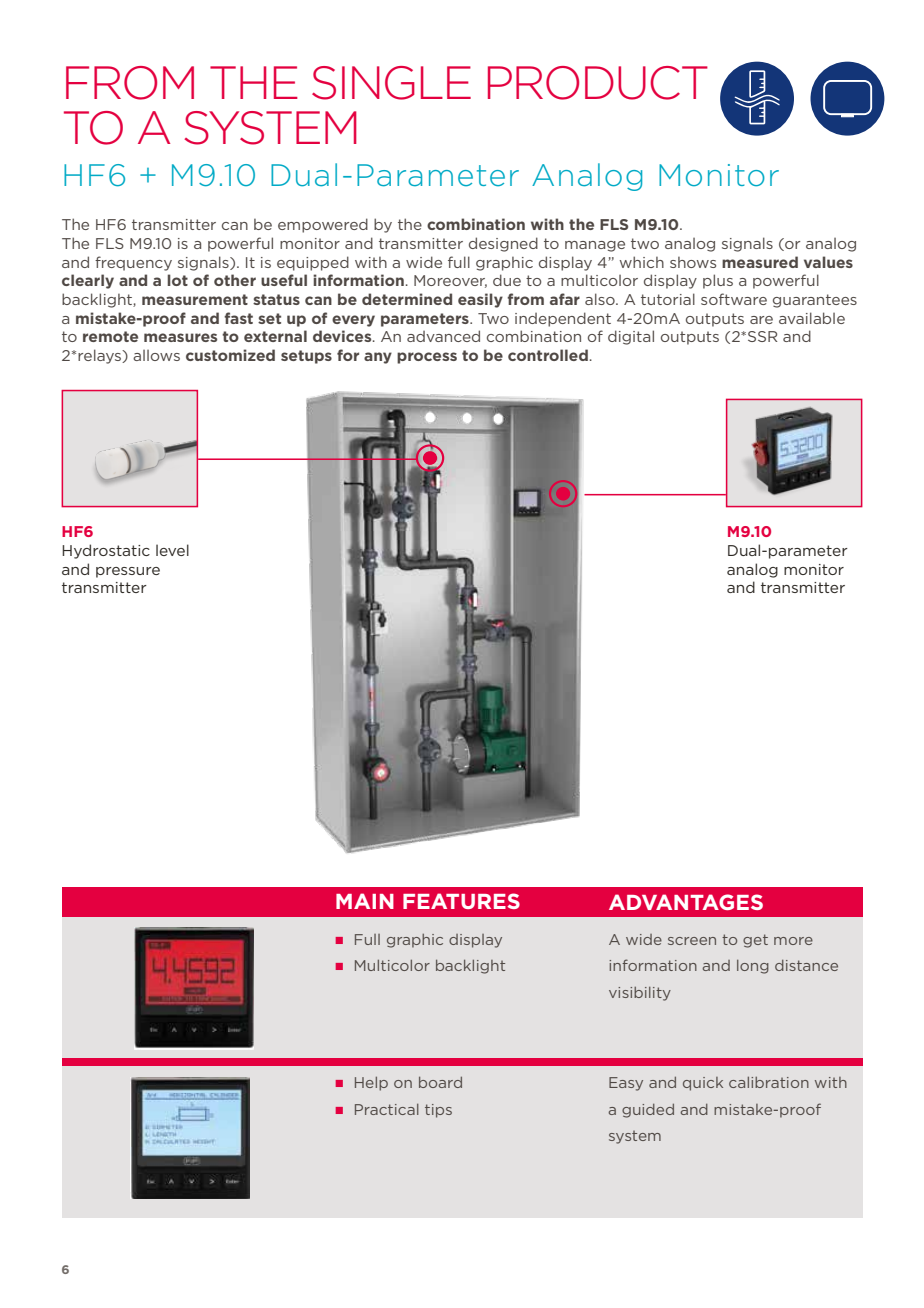 This screenshot has height=1308, width=924. Describe the element at coordinates (598, 83) in the screenshot. I see `PRODUCT` at that location.
